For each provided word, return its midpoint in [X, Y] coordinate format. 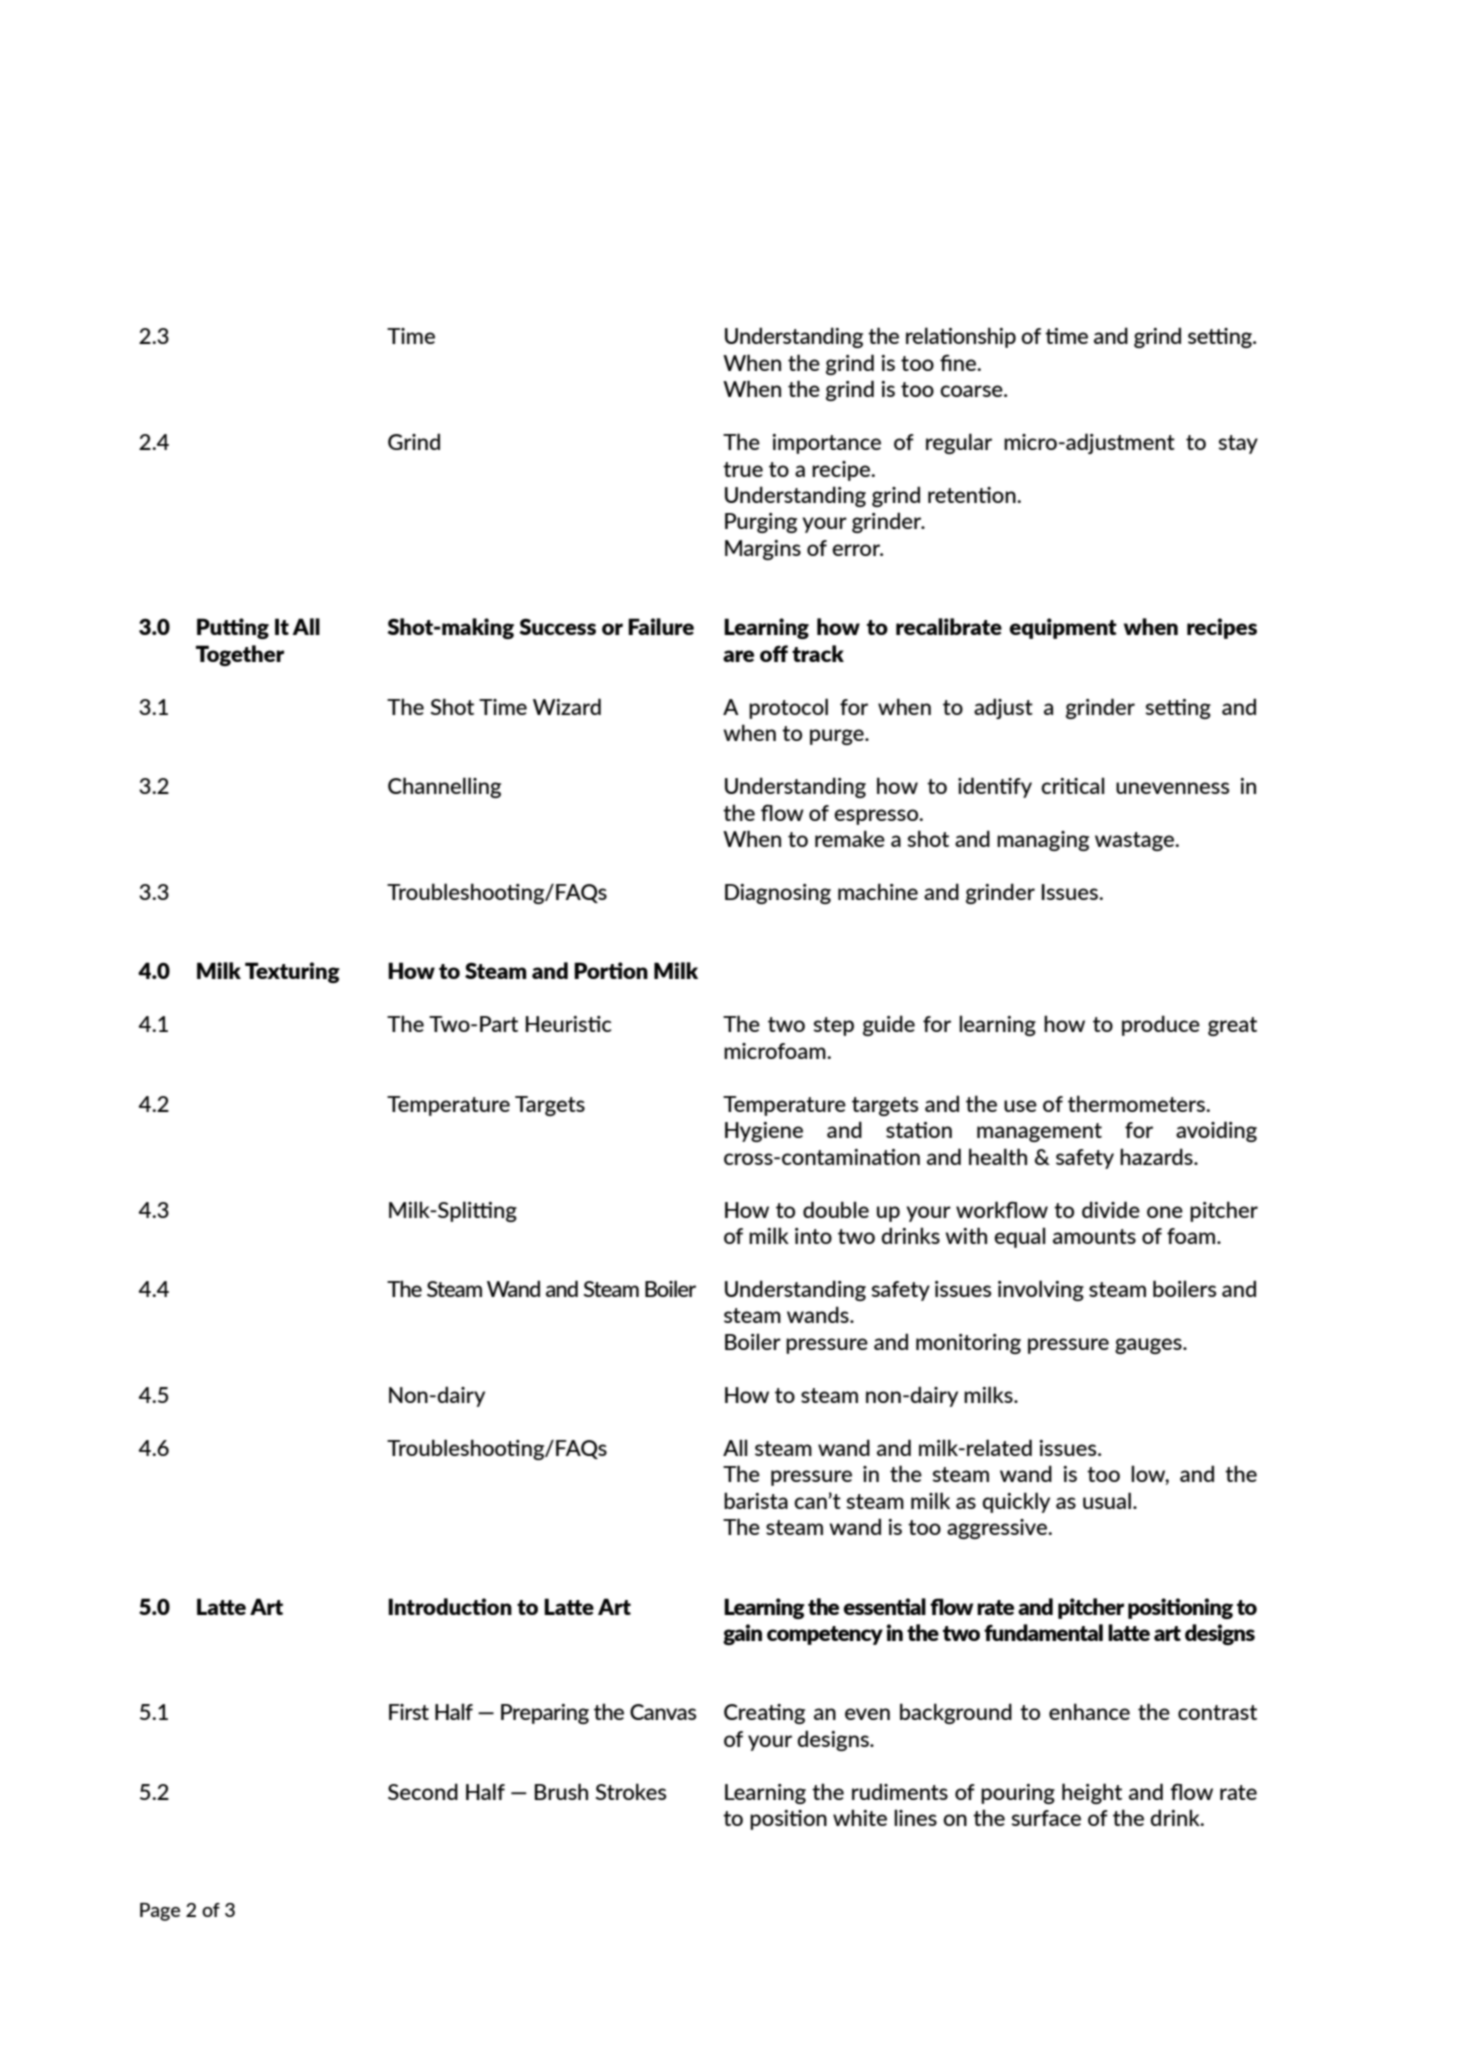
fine [959, 362]
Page [160, 1912]
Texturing [292, 972]
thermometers [1138, 1103]
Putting [233, 628]
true [743, 469]
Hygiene [764, 1132]
